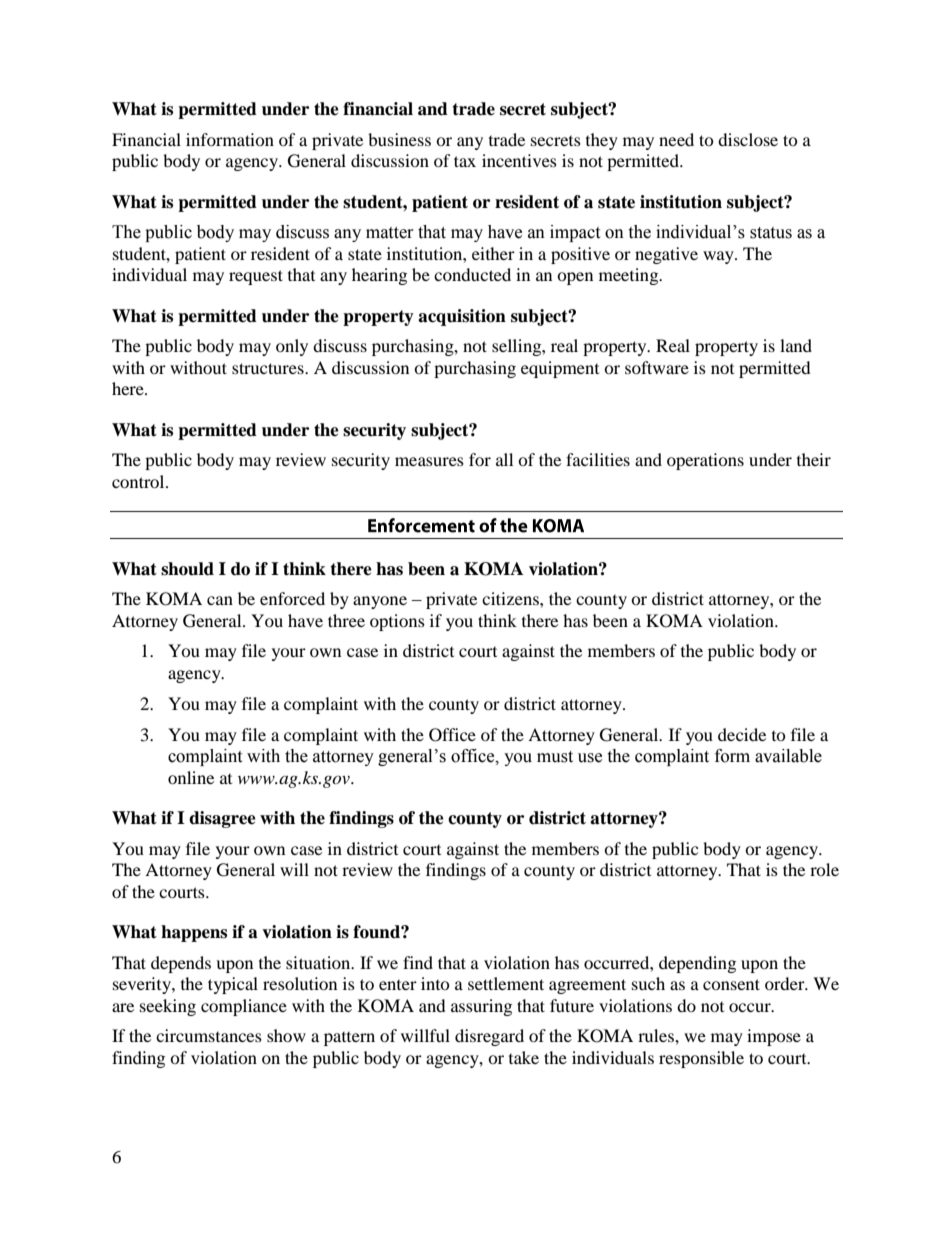 This image has height=1233, width=952. Describe the element at coordinates (796, 345) in the image. I see `land` at that location.
